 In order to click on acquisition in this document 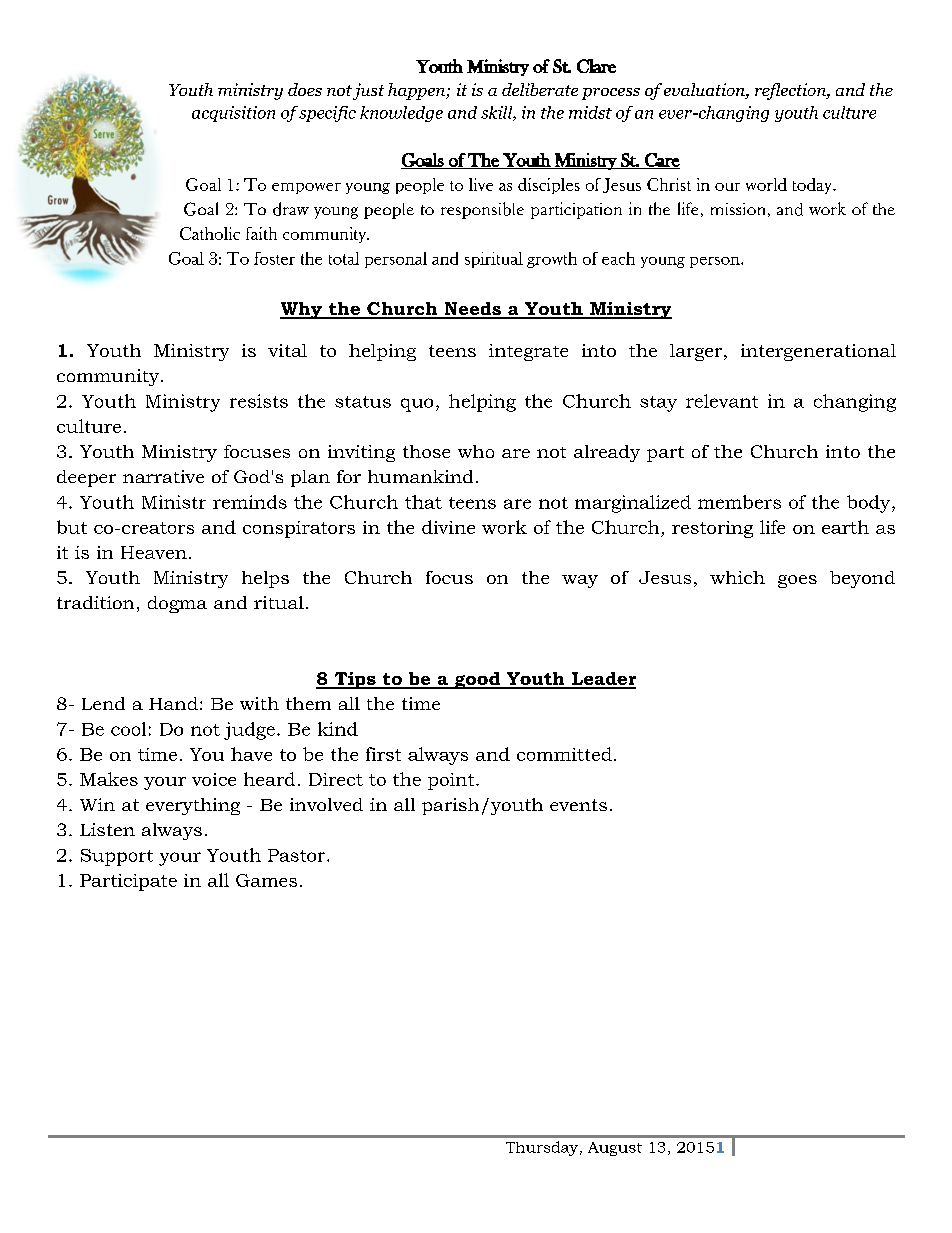, I will do `click(233, 114)`.
